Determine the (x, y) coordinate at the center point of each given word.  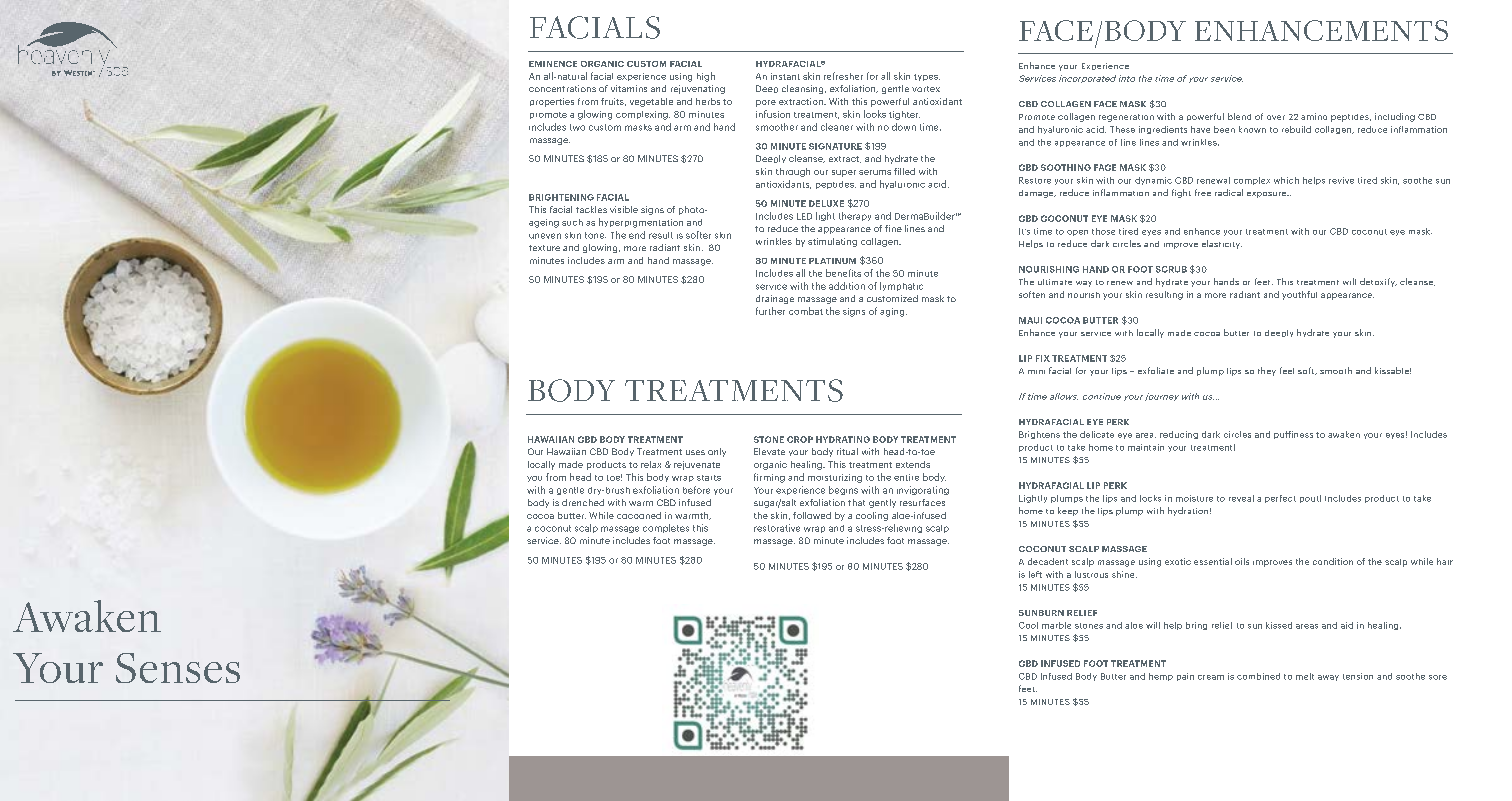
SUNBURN (1041, 613)
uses (695, 452)
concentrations (562, 88)
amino (1314, 116)
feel (1287, 370)
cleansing (804, 89)
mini (1036, 372)
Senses (178, 668)
